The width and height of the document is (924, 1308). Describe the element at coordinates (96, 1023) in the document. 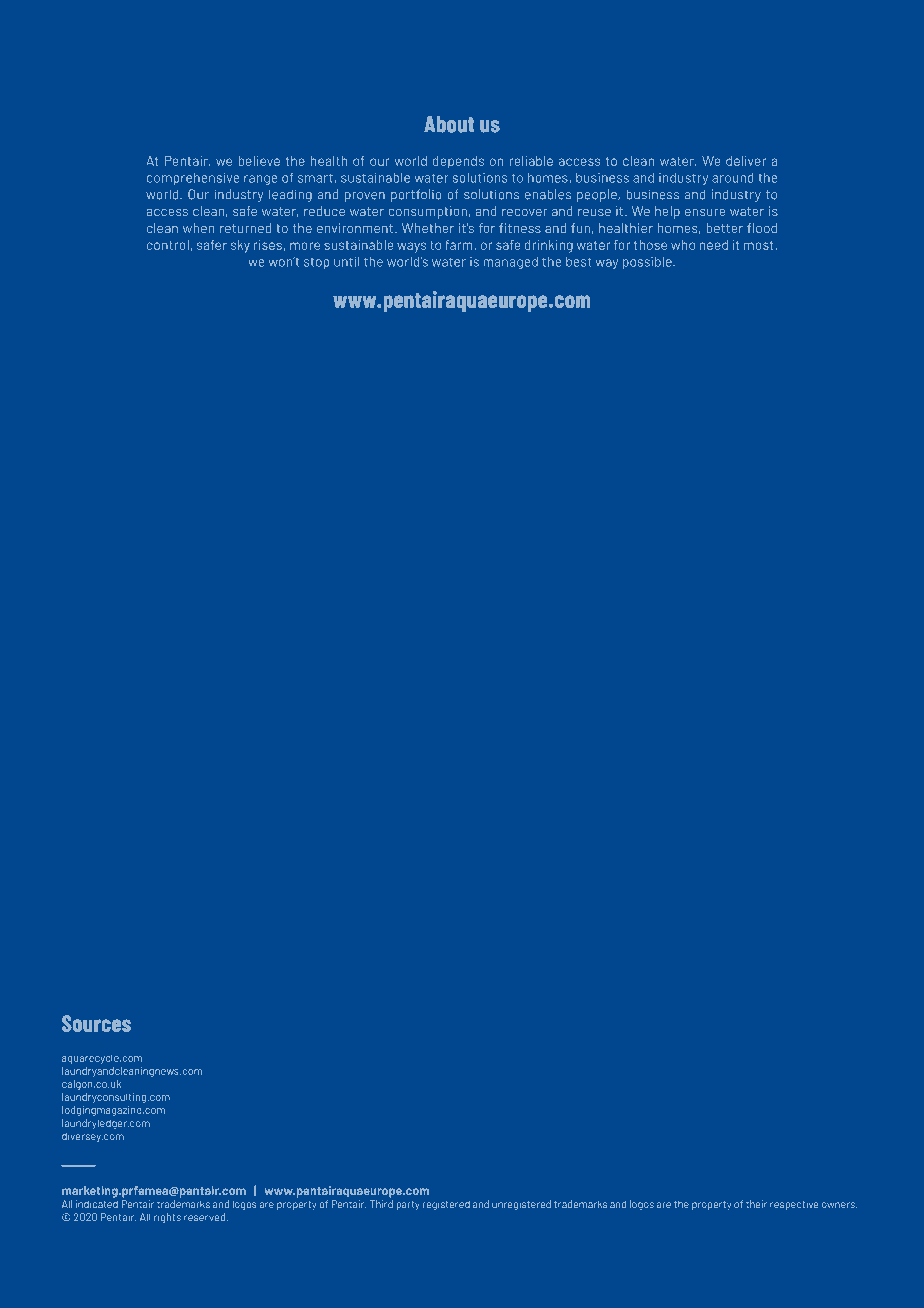

I see `Sources` at that location.
